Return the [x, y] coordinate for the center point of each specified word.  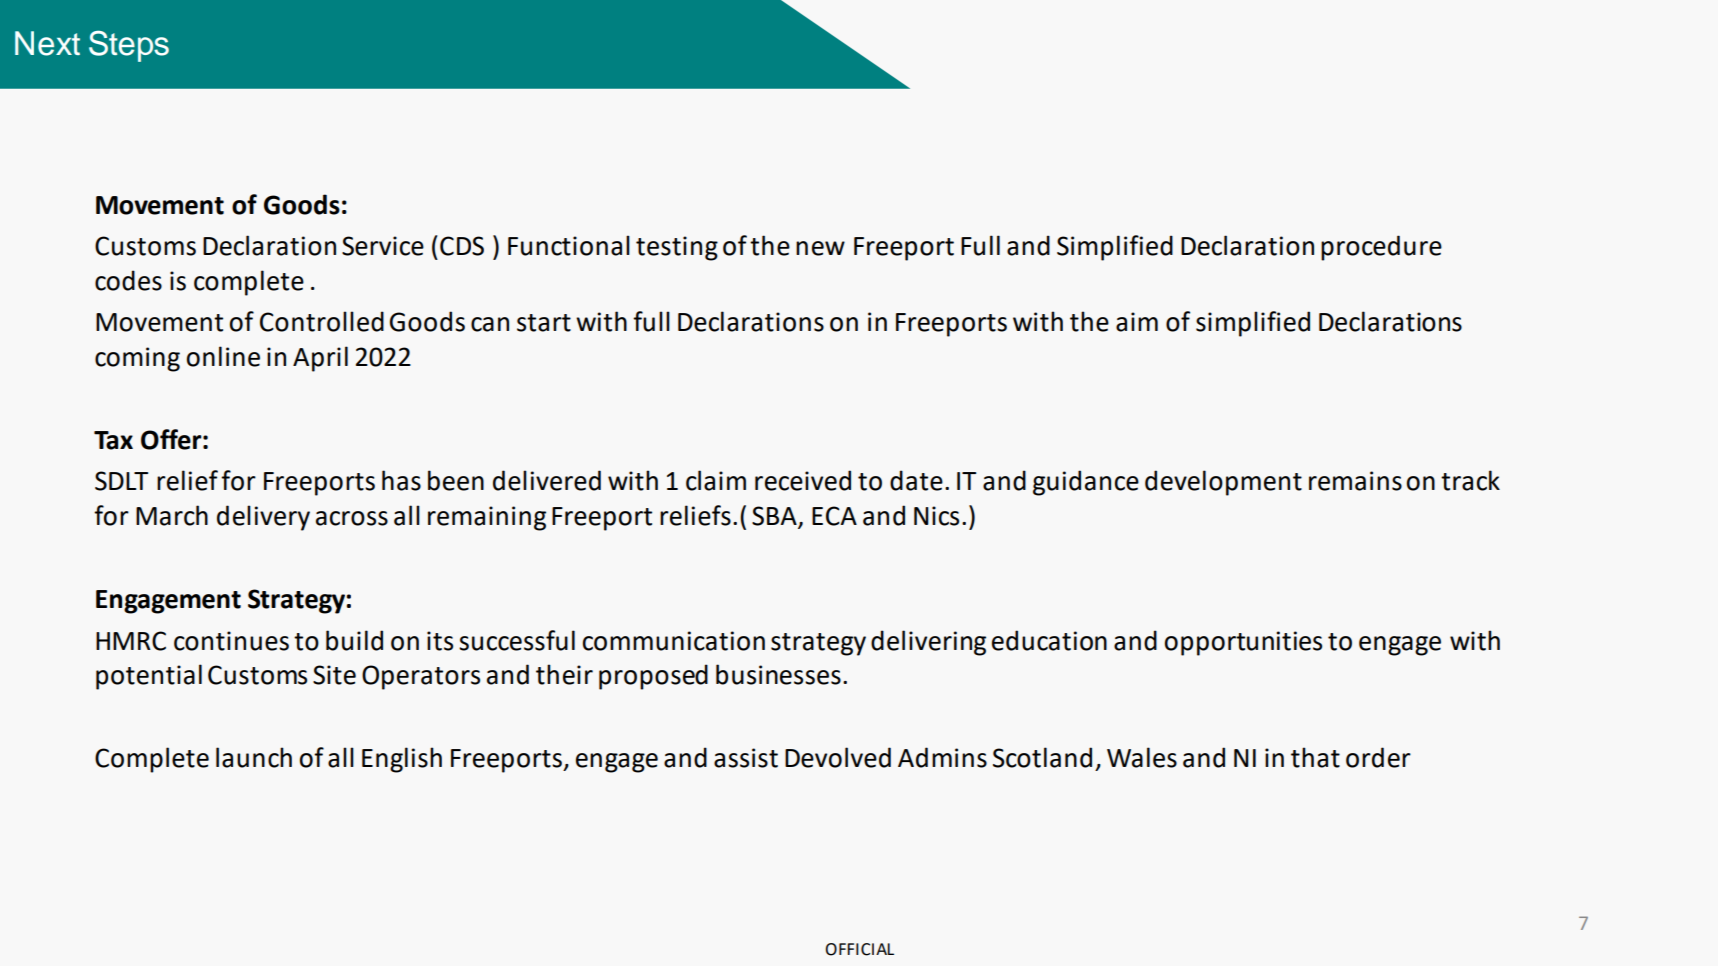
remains [1355, 481]
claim [716, 480]
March [172, 515]
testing [677, 248]
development [1223, 483]
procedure [1381, 248]
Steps [129, 46]
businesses [778, 674]
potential [149, 677]
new [820, 248]
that [1315, 757]
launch [254, 757]
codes [128, 280]
